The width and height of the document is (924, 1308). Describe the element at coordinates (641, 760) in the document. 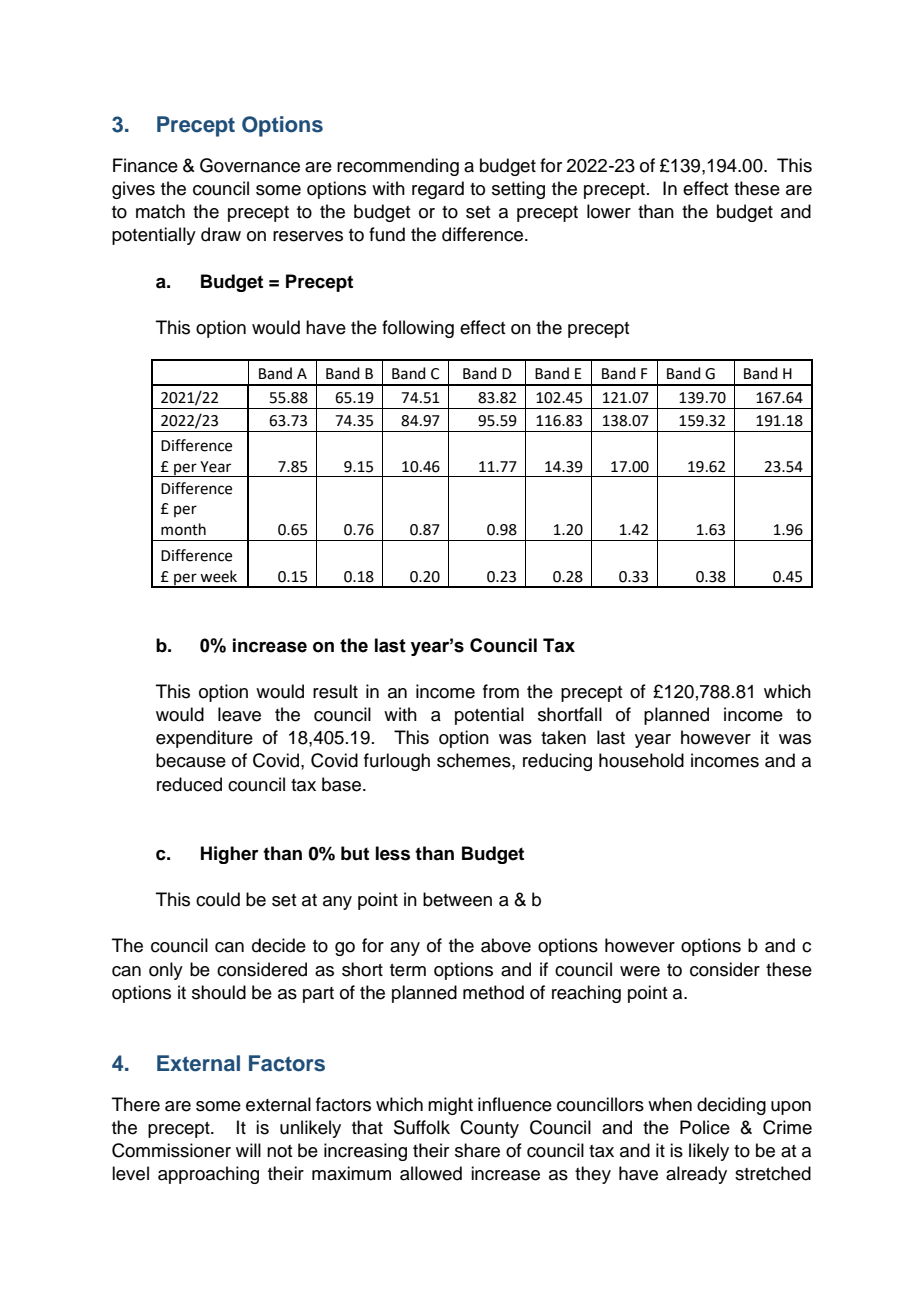

I see `household` at that location.
